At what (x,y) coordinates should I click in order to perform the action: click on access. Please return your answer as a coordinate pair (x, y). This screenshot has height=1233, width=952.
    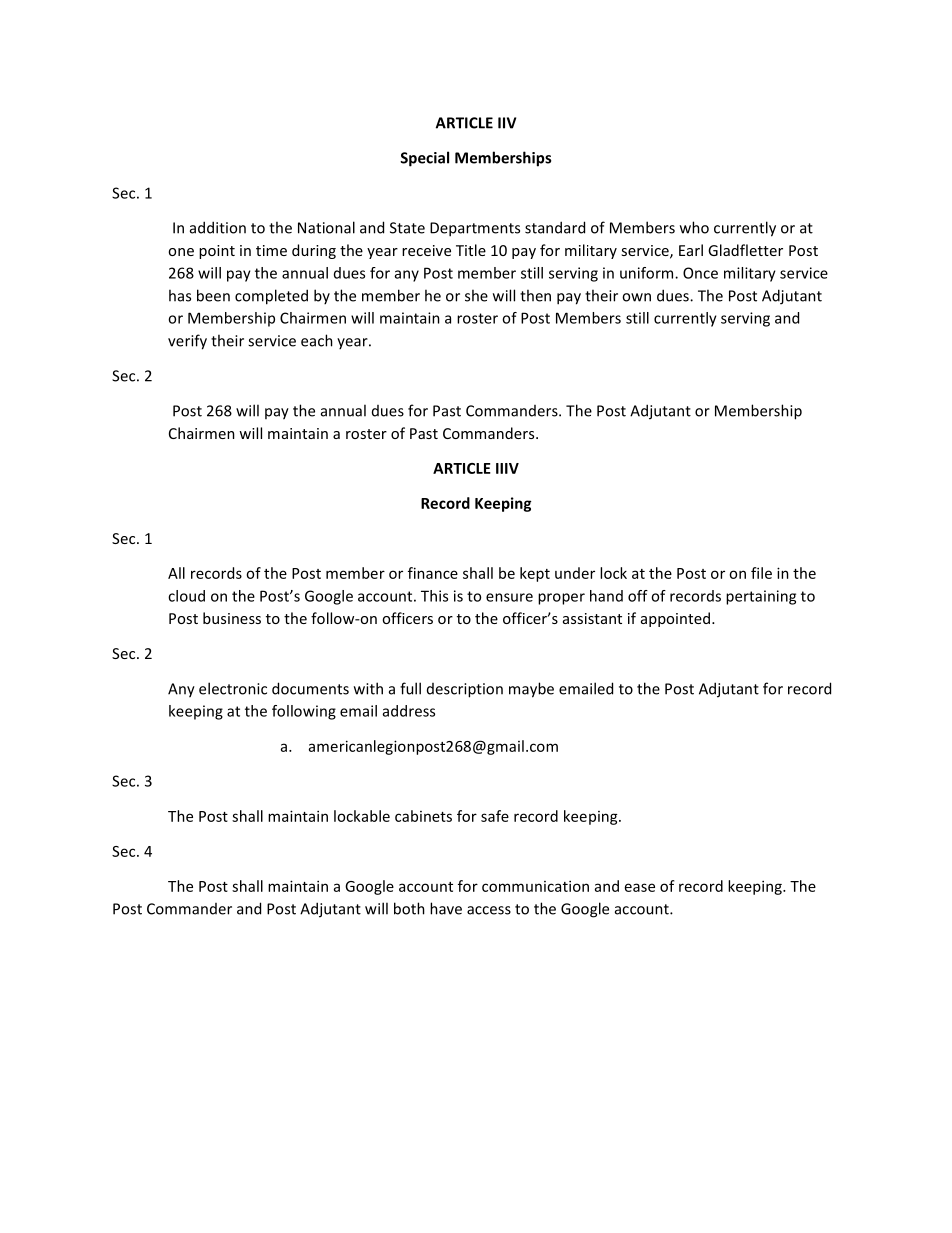
    Looking at the image, I should click on (489, 910).
